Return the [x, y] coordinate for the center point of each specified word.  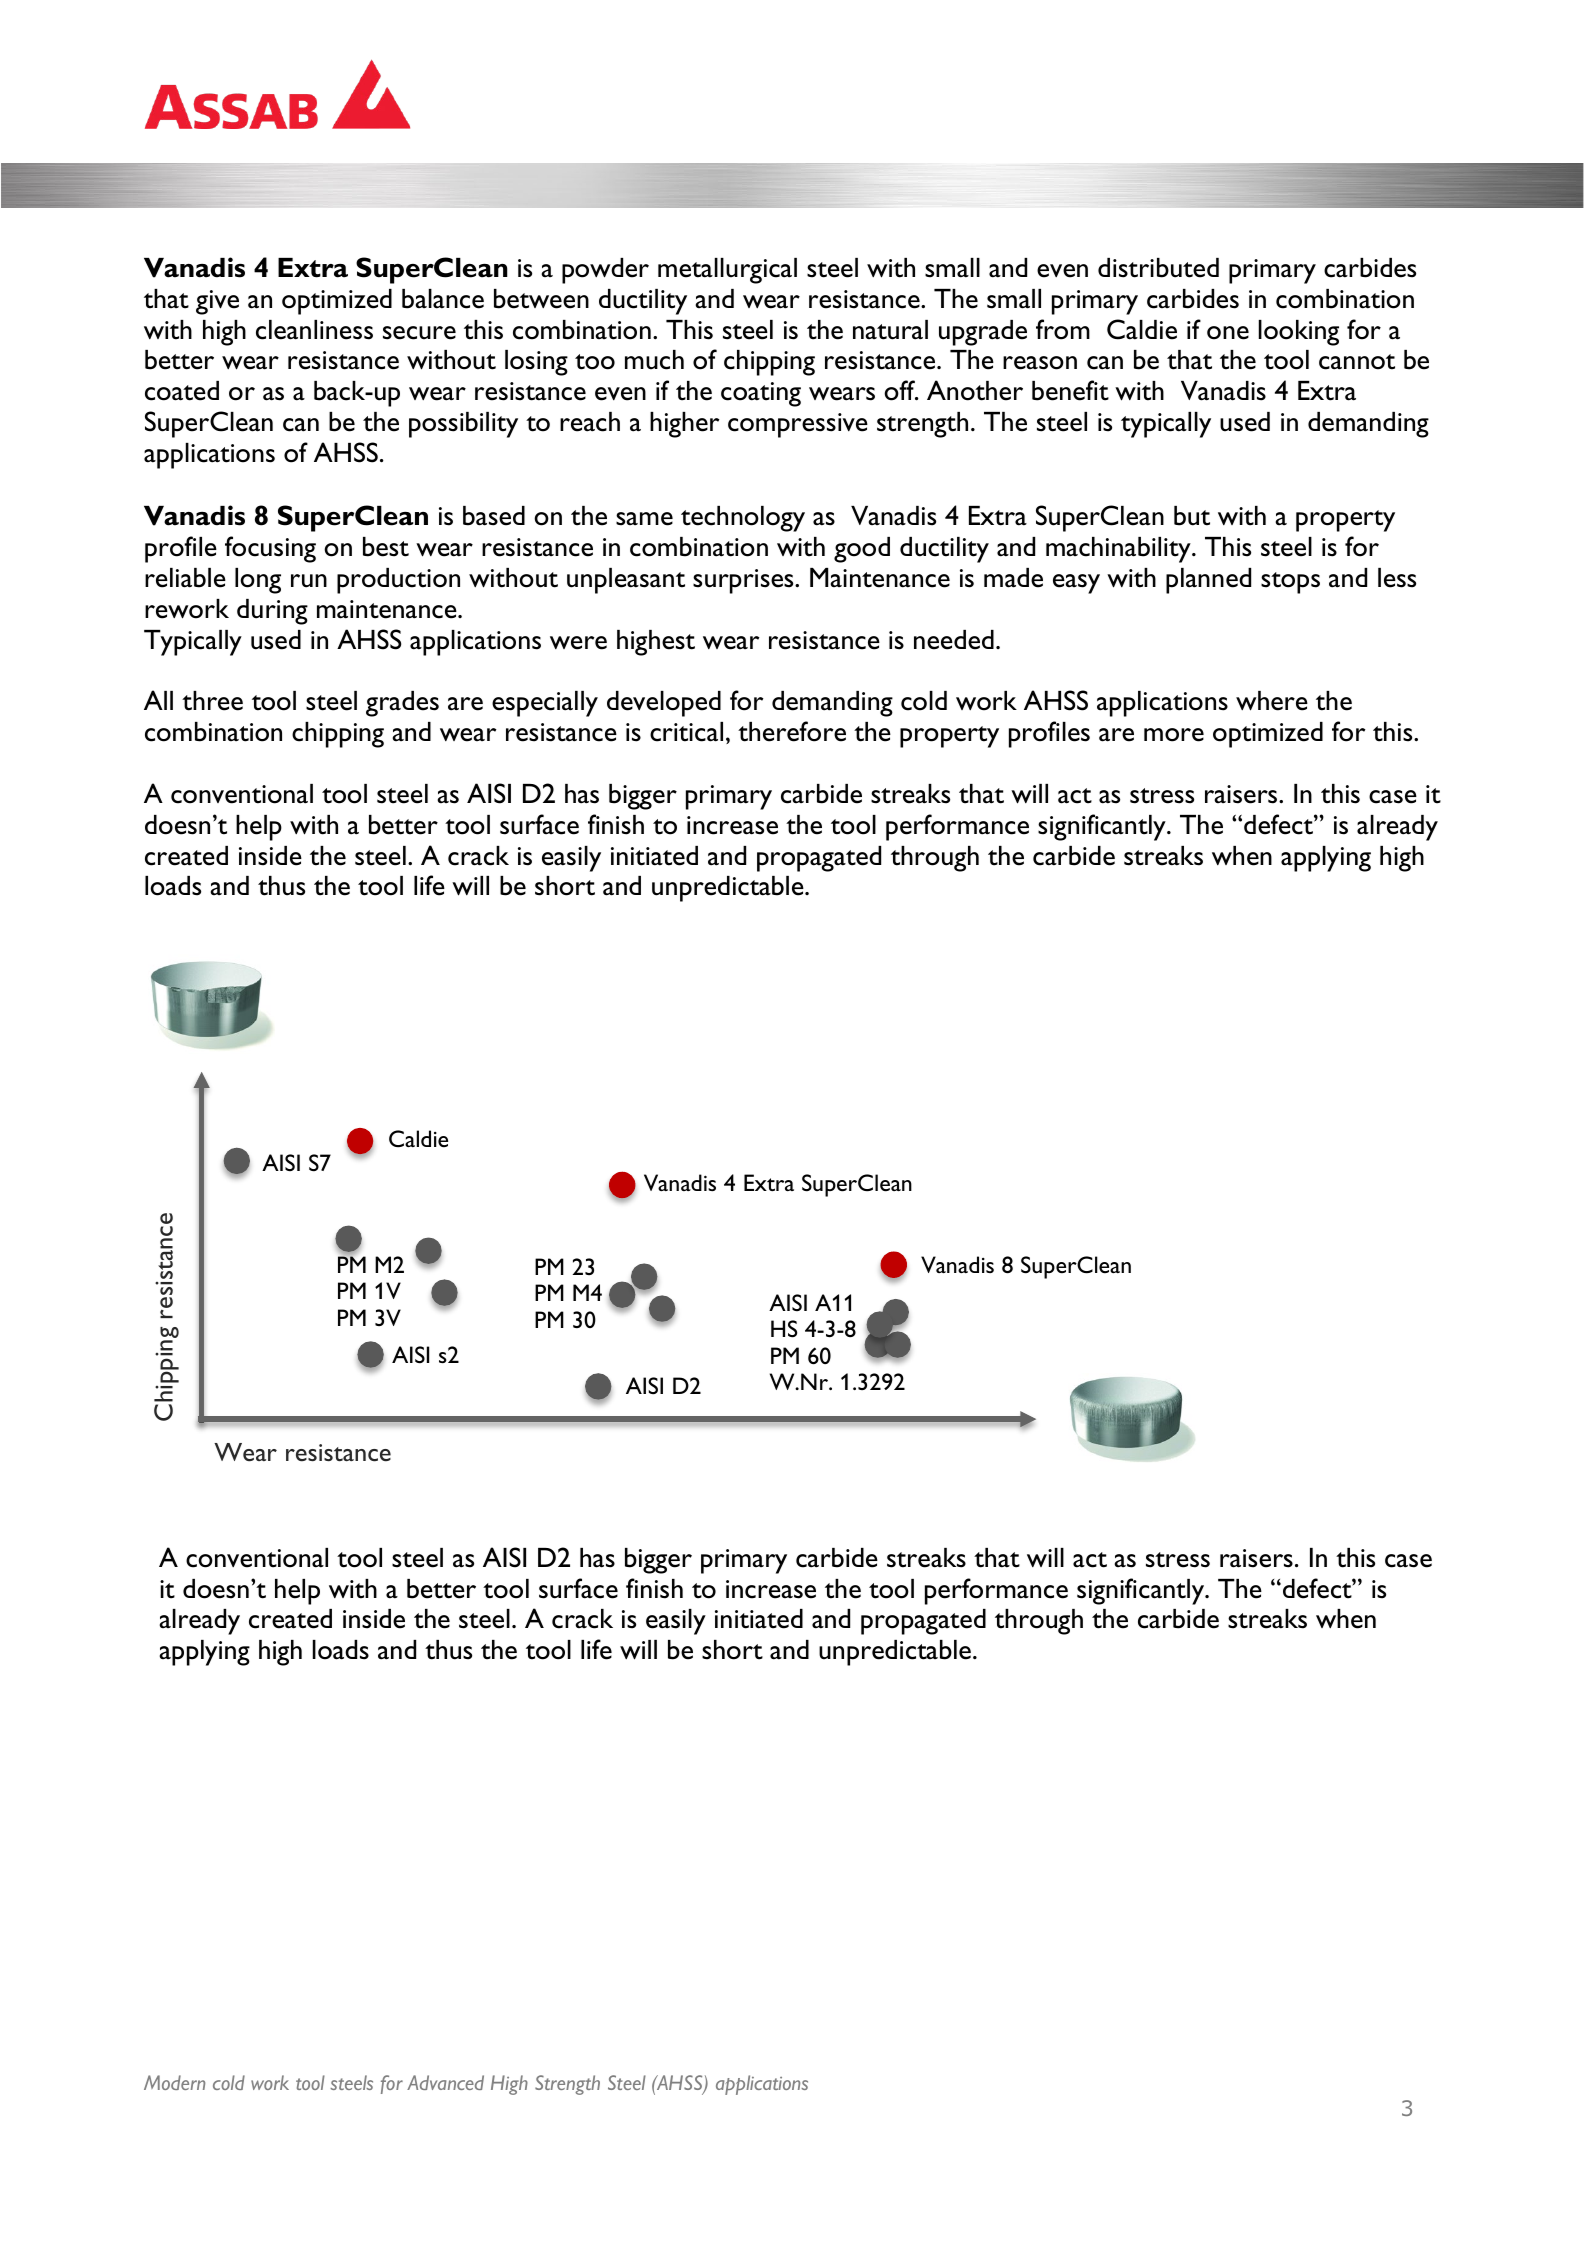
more [1174, 735]
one [1228, 333]
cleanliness [314, 330]
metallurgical [727, 271]
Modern [174, 2082]
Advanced [445, 2082]
